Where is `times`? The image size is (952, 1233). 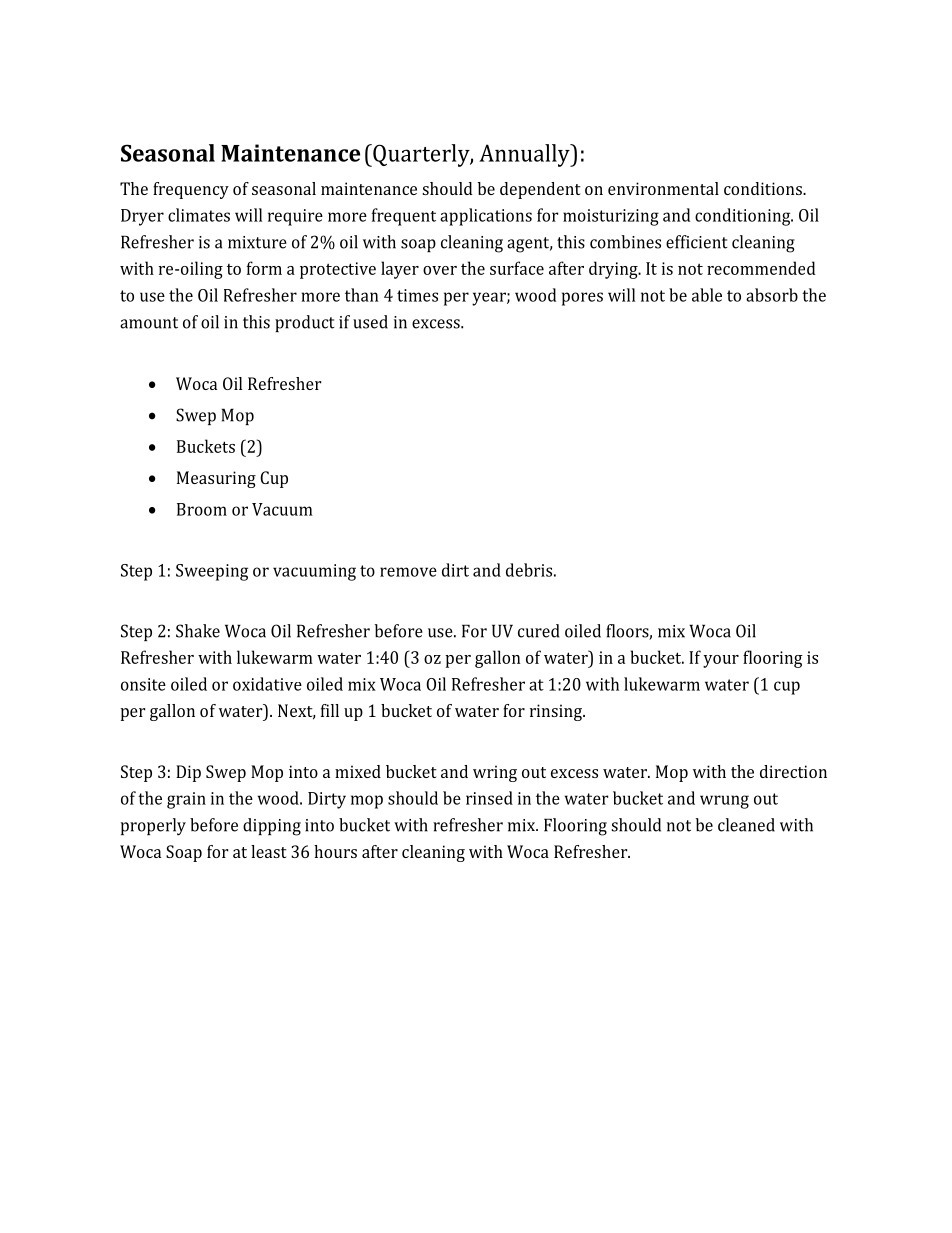 times is located at coordinates (417, 295).
